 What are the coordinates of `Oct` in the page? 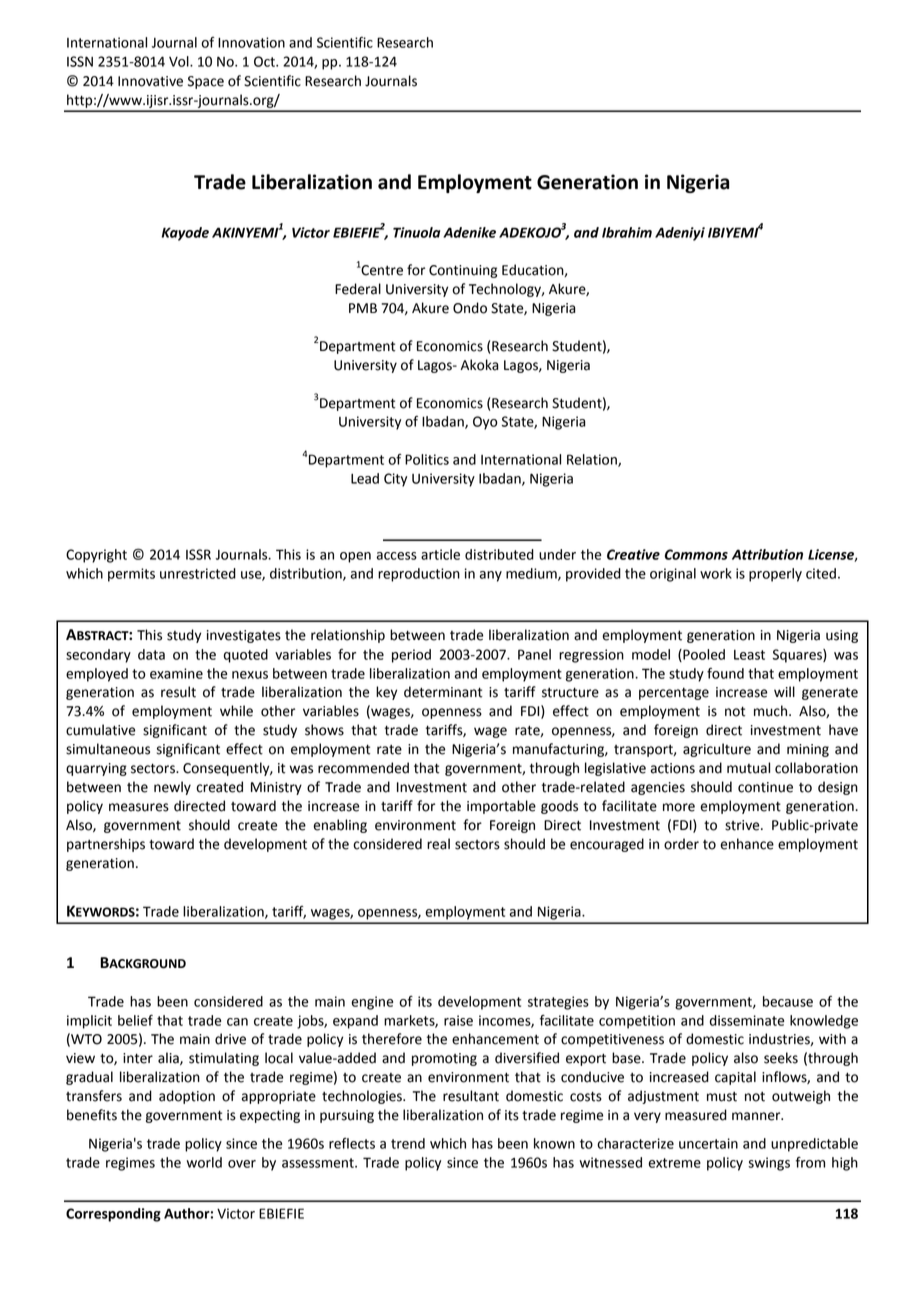 It's located at (265, 61).
